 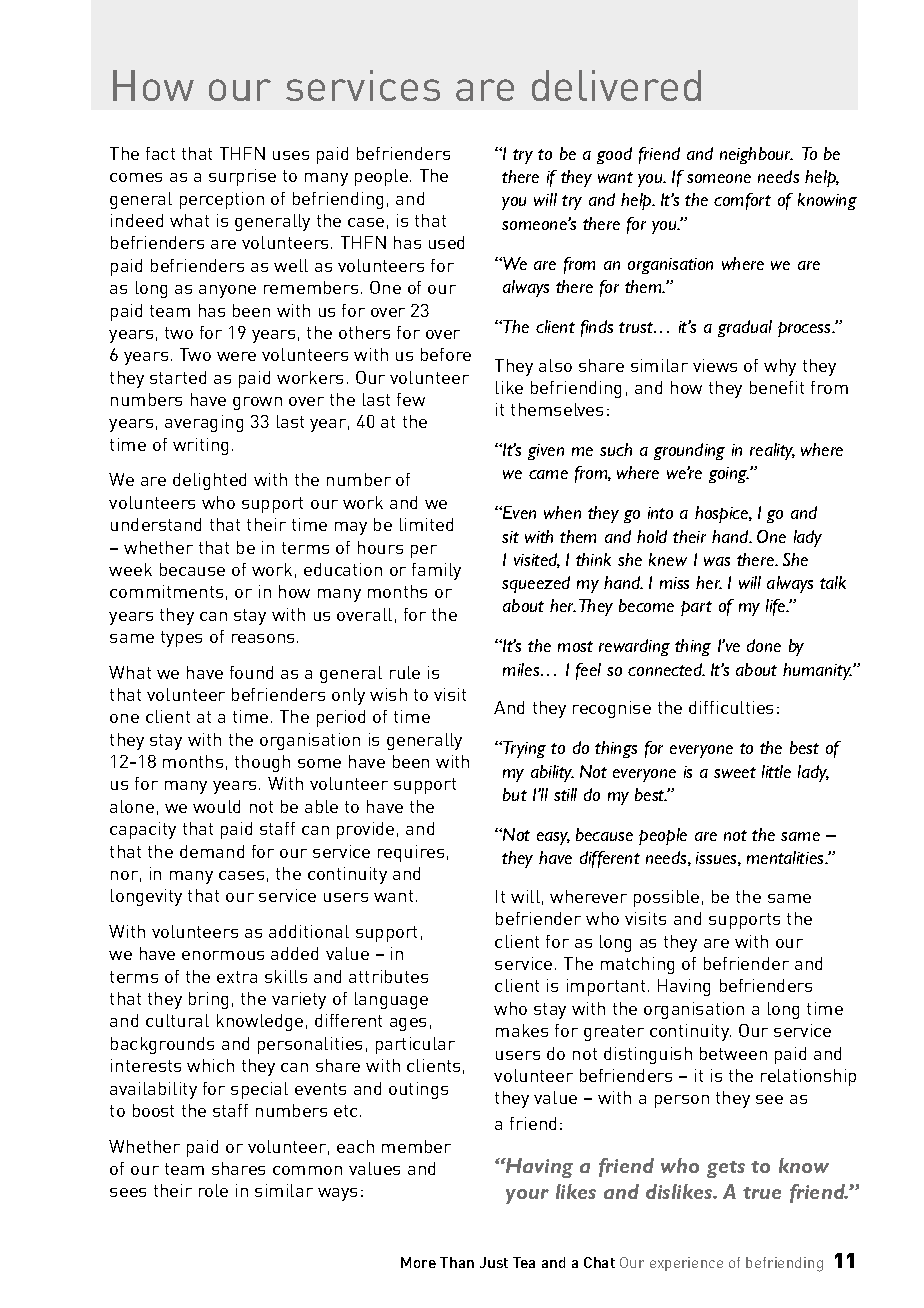 What do you see at coordinates (223, 955) in the page?
I see `enormous` at bounding box center [223, 955].
